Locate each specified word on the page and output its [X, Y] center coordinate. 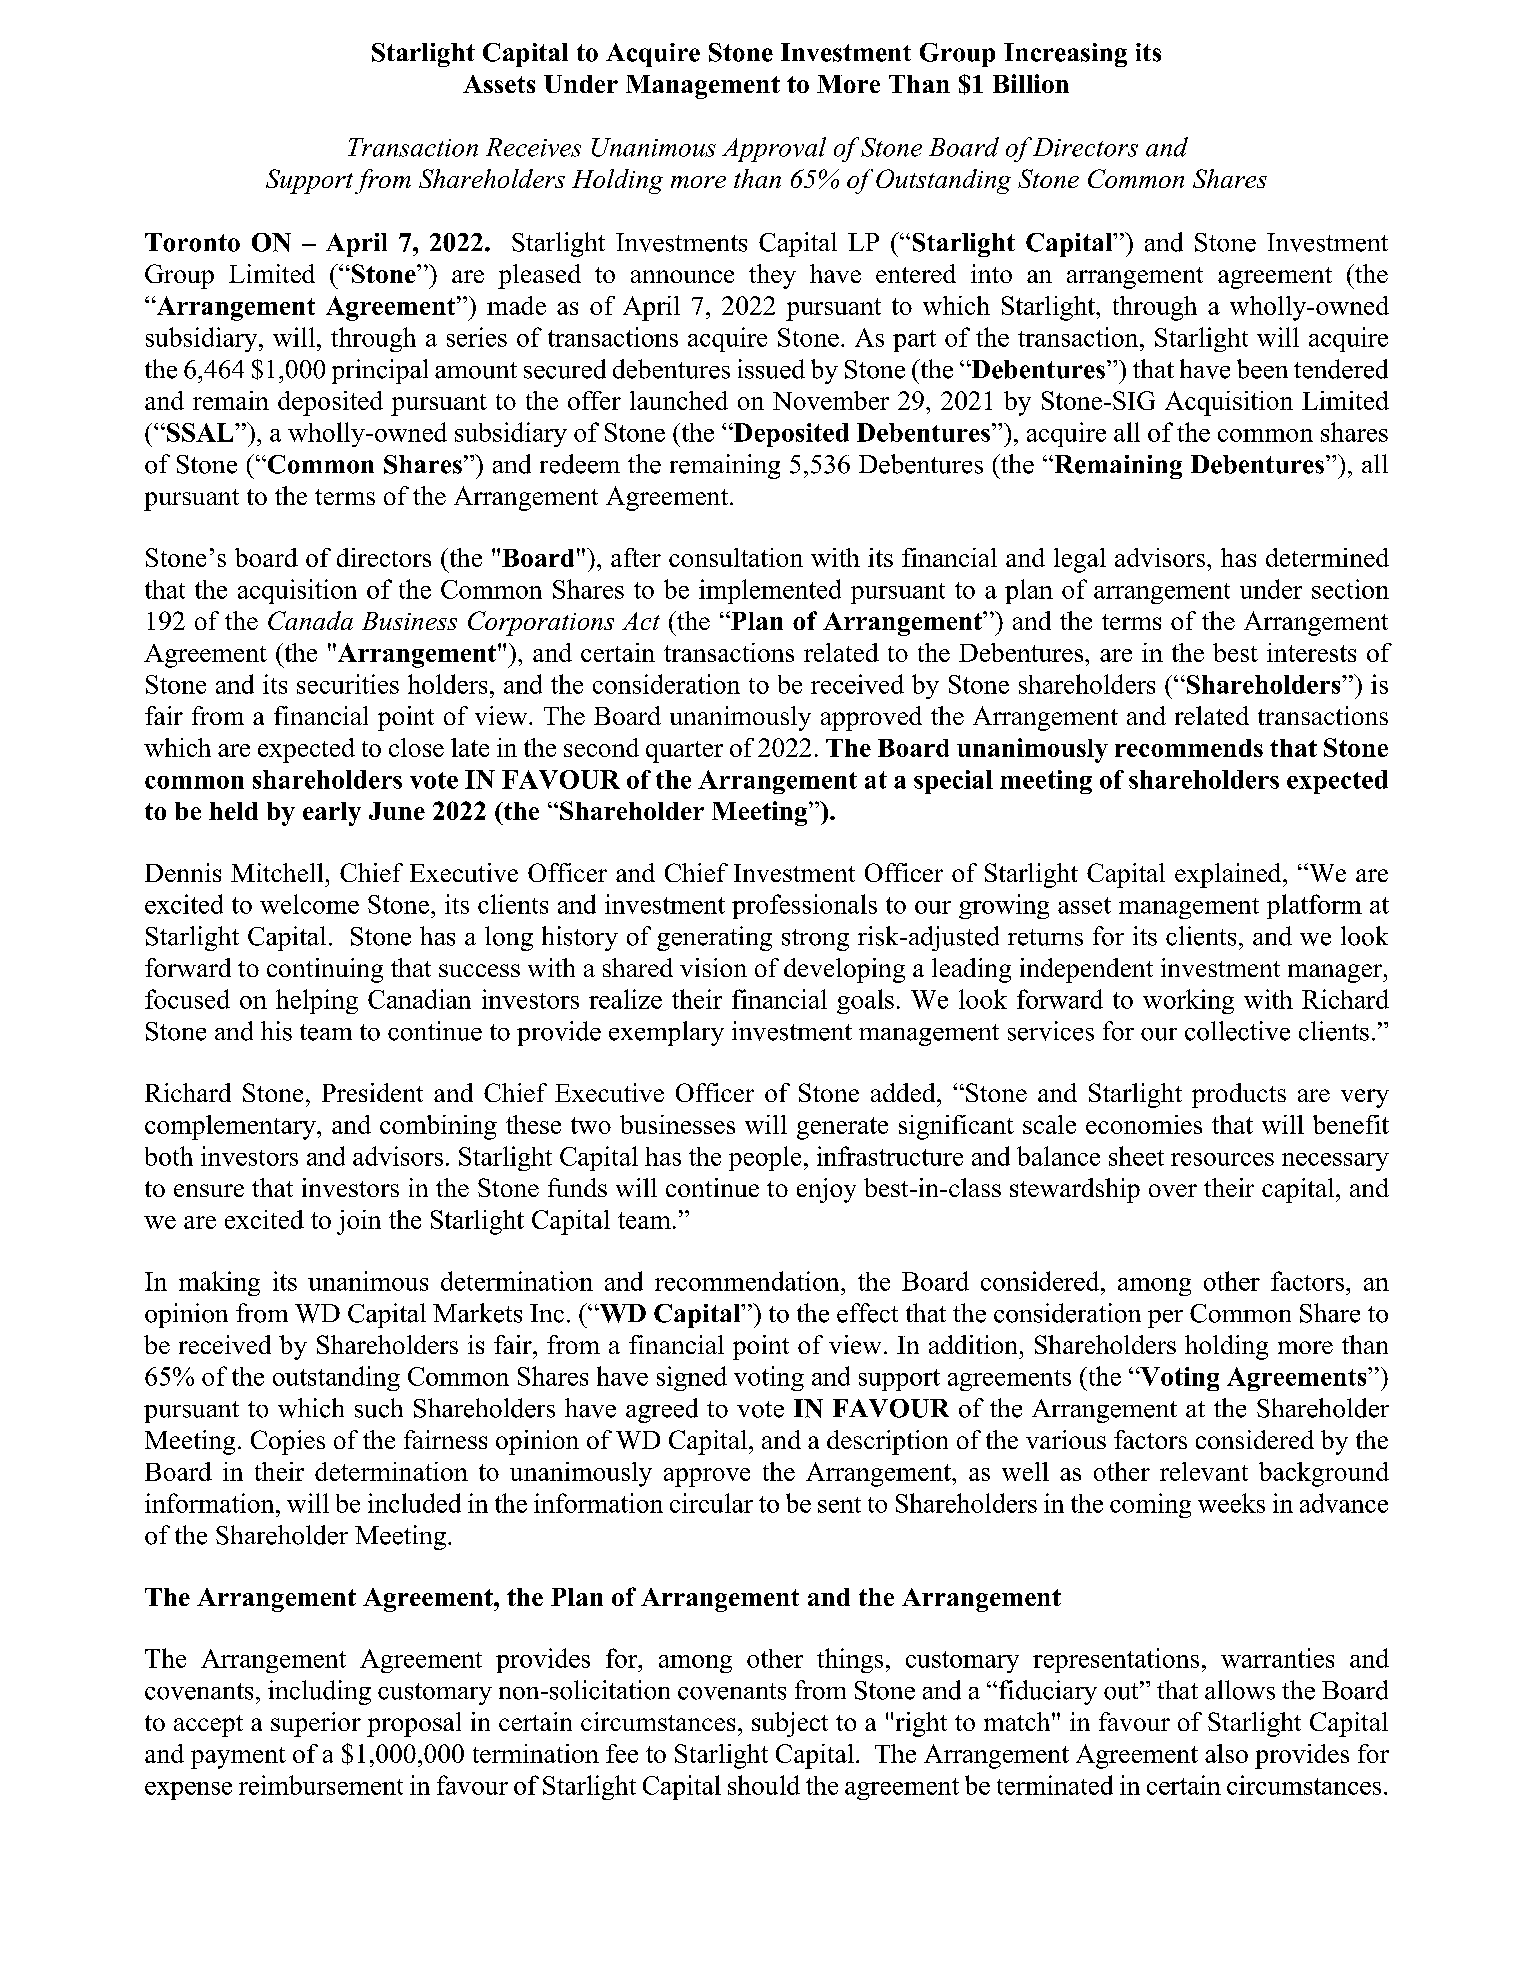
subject [790, 1724]
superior [316, 1724]
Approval [774, 149]
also [1226, 1753]
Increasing [1065, 55]
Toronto [192, 242]
